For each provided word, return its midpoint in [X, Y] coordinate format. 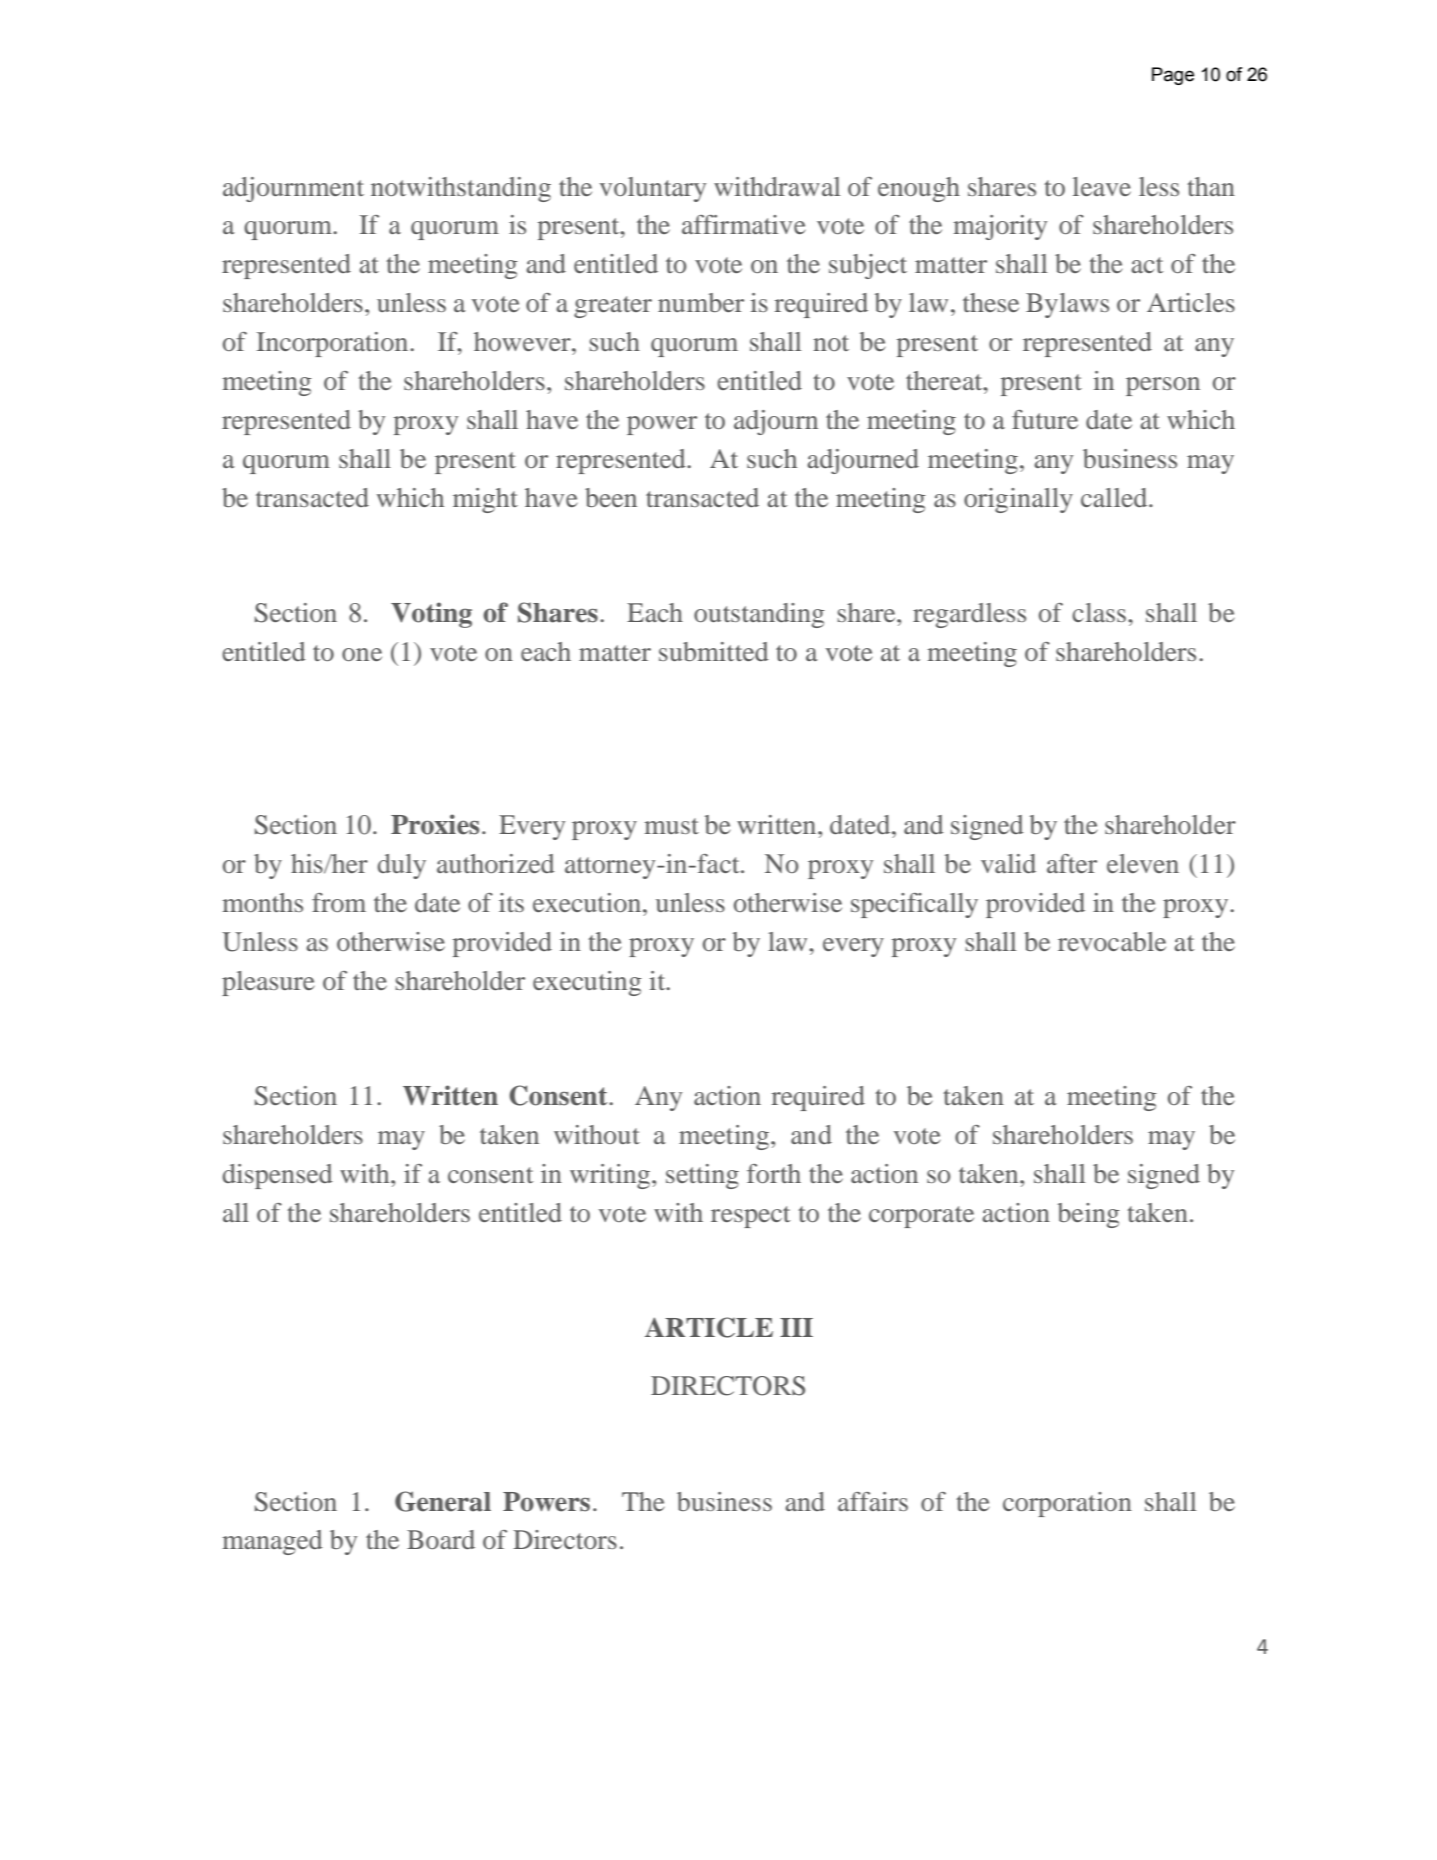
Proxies [435, 824]
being [1089, 1215]
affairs [873, 1501]
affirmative [744, 224]
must [671, 826]
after [1072, 863]
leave [1102, 186]
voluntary [652, 189]
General [443, 1501]
